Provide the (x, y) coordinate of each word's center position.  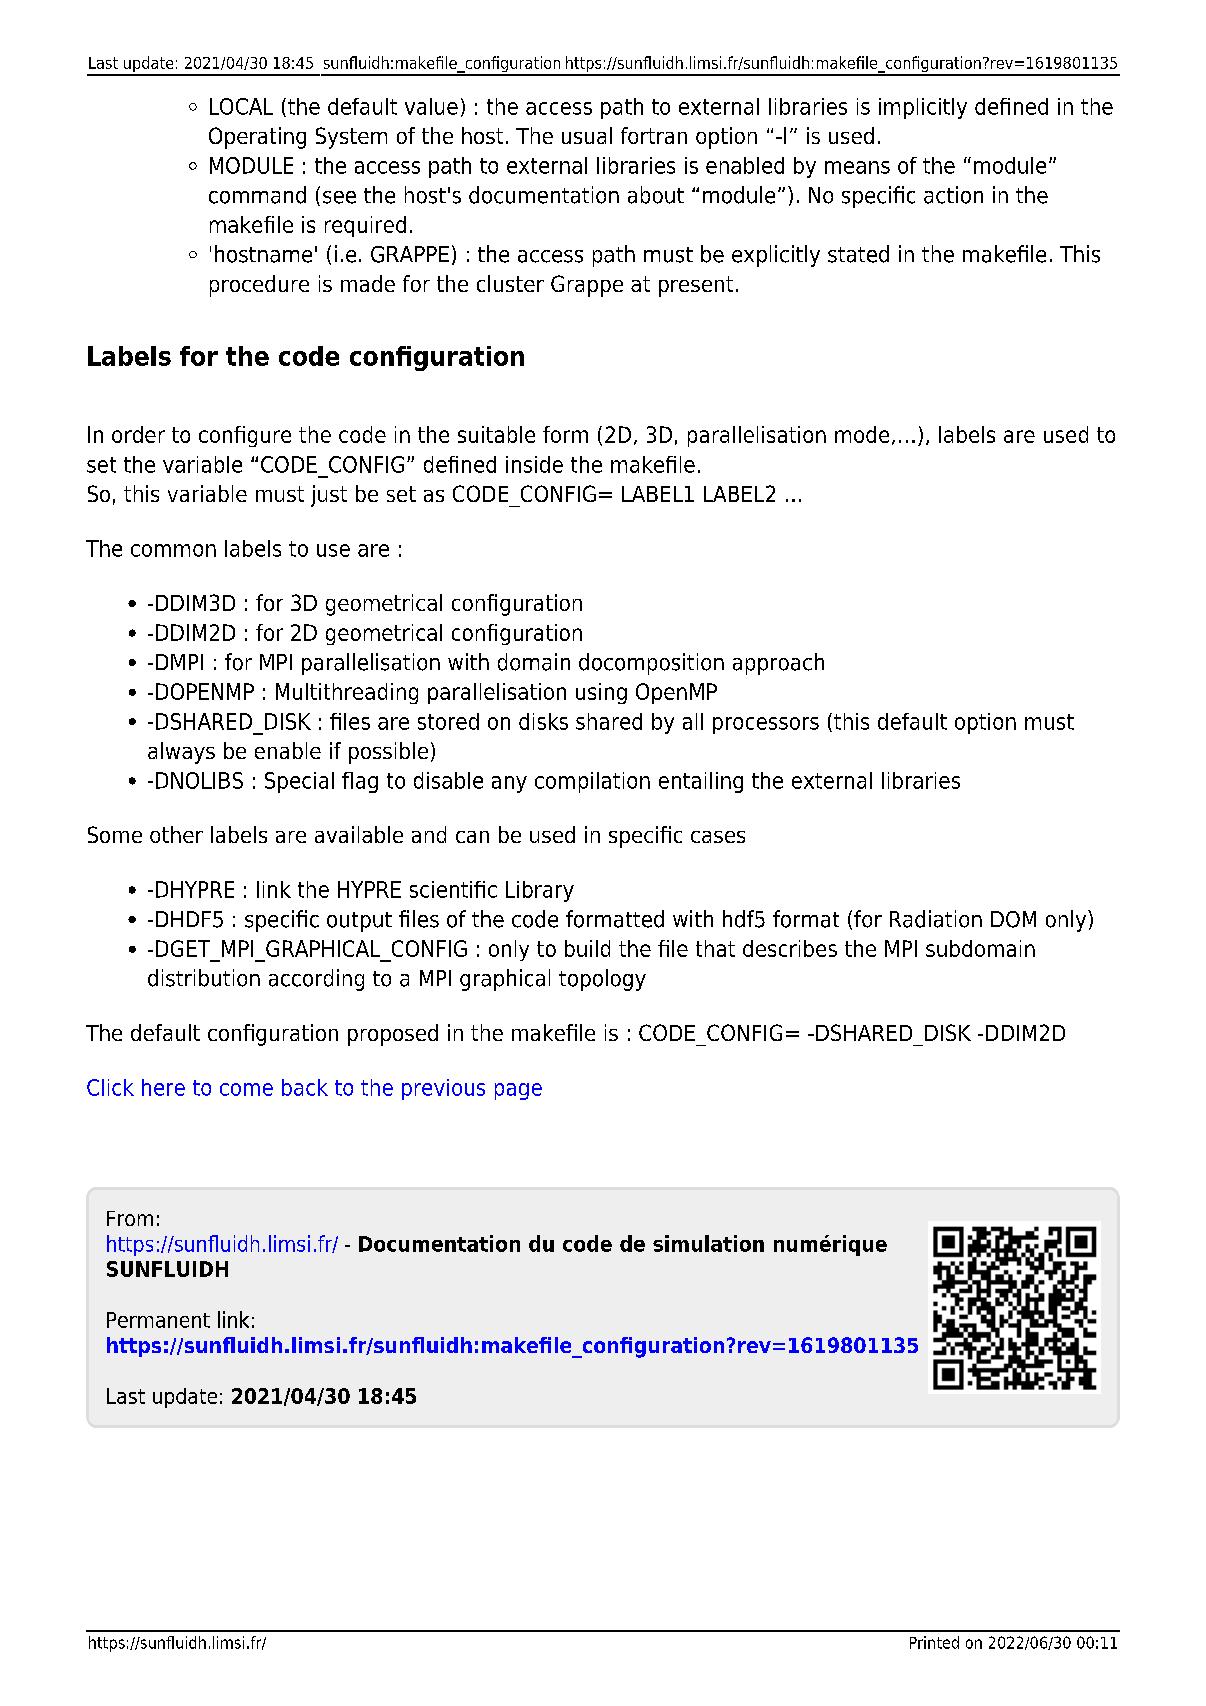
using (601, 693)
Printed (934, 1642)
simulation (708, 1243)
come (246, 1089)
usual (587, 135)
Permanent (158, 1320)
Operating (257, 138)
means (857, 167)
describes (790, 948)
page (518, 1091)
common (173, 550)
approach (778, 664)
